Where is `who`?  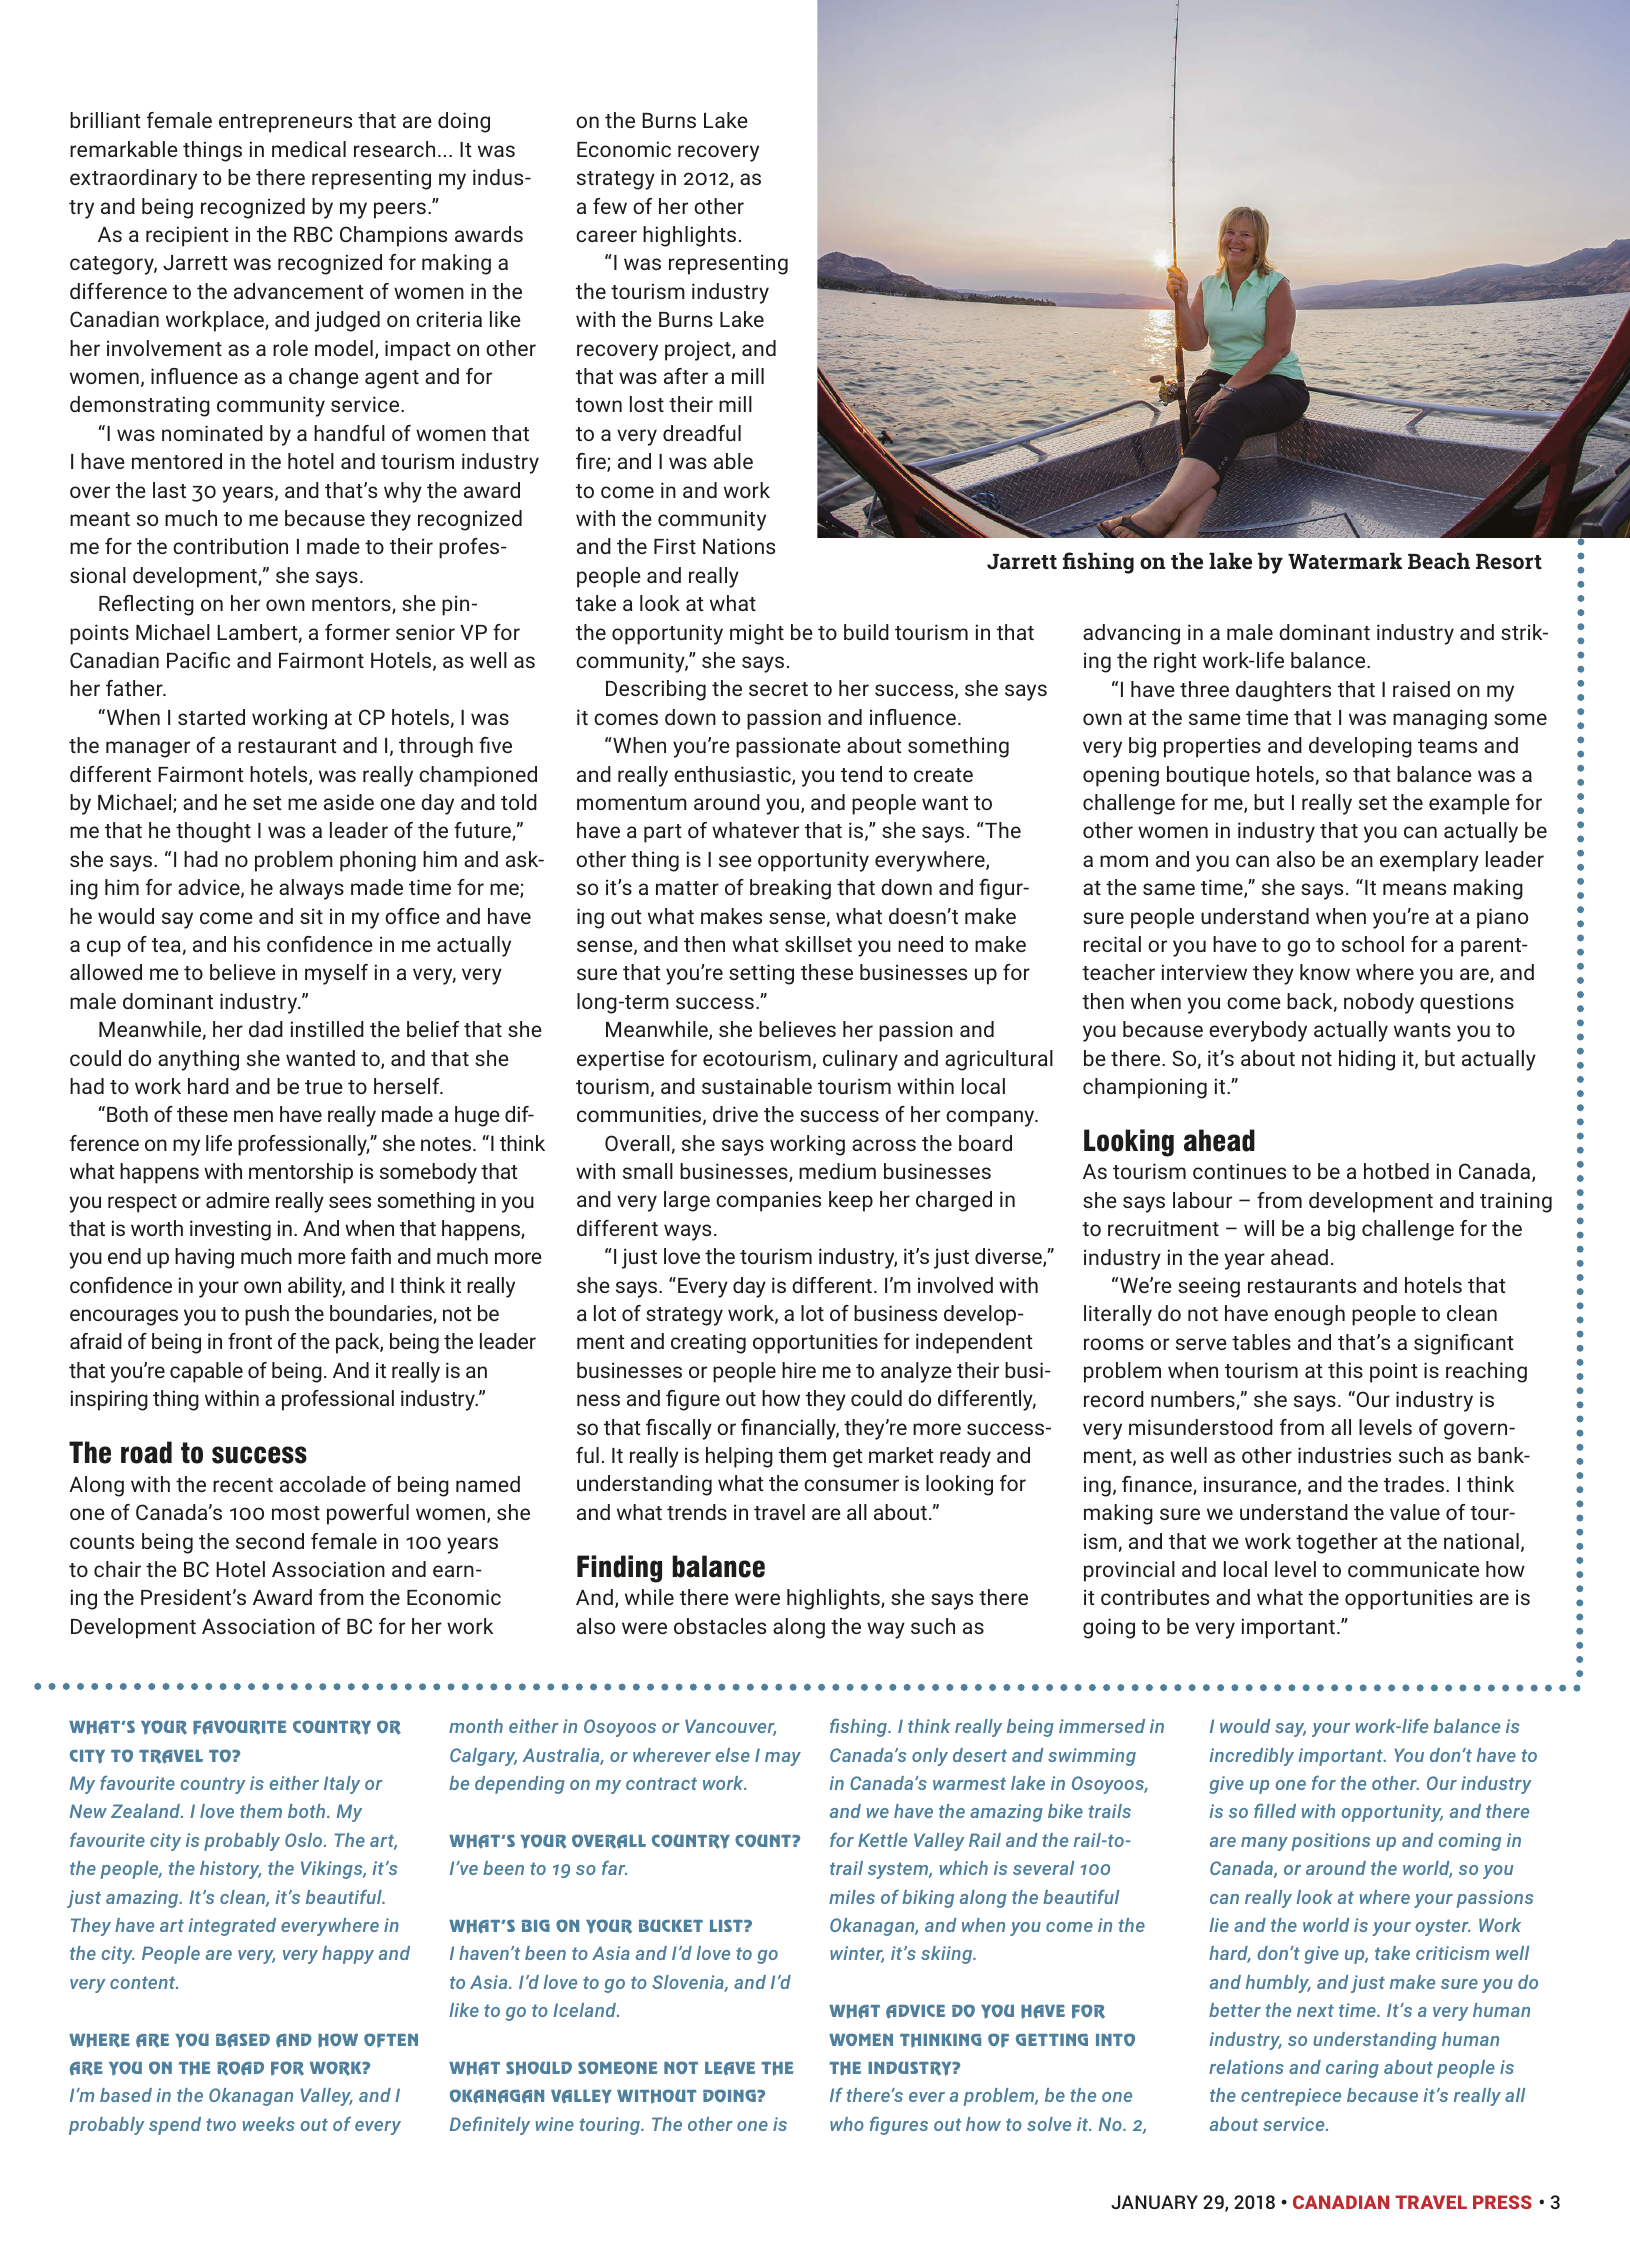 who is located at coordinates (847, 2124).
